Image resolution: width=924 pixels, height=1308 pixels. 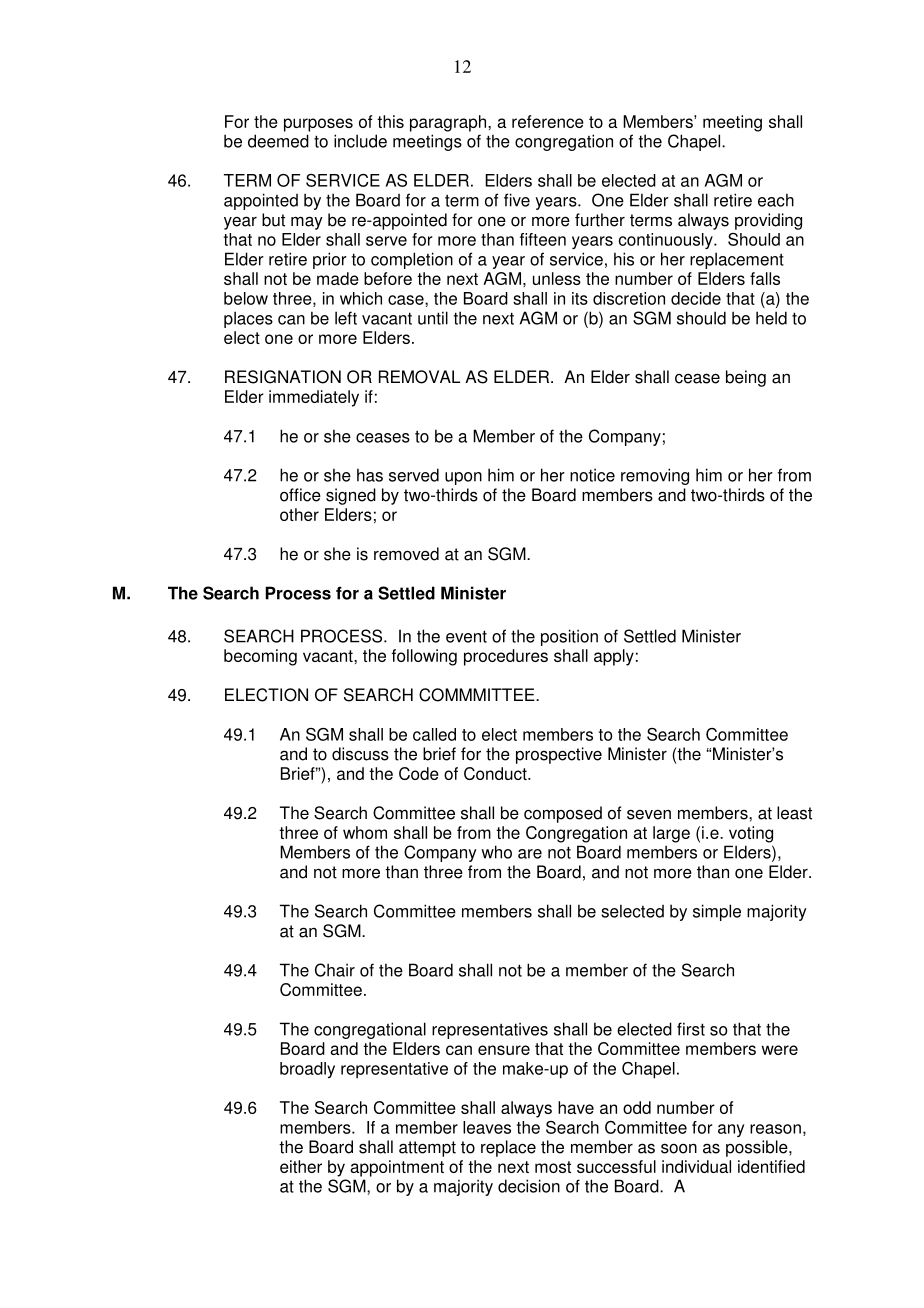 What do you see at coordinates (776, 200) in the screenshot?
I see `each` at bounding box center [776, 200].
